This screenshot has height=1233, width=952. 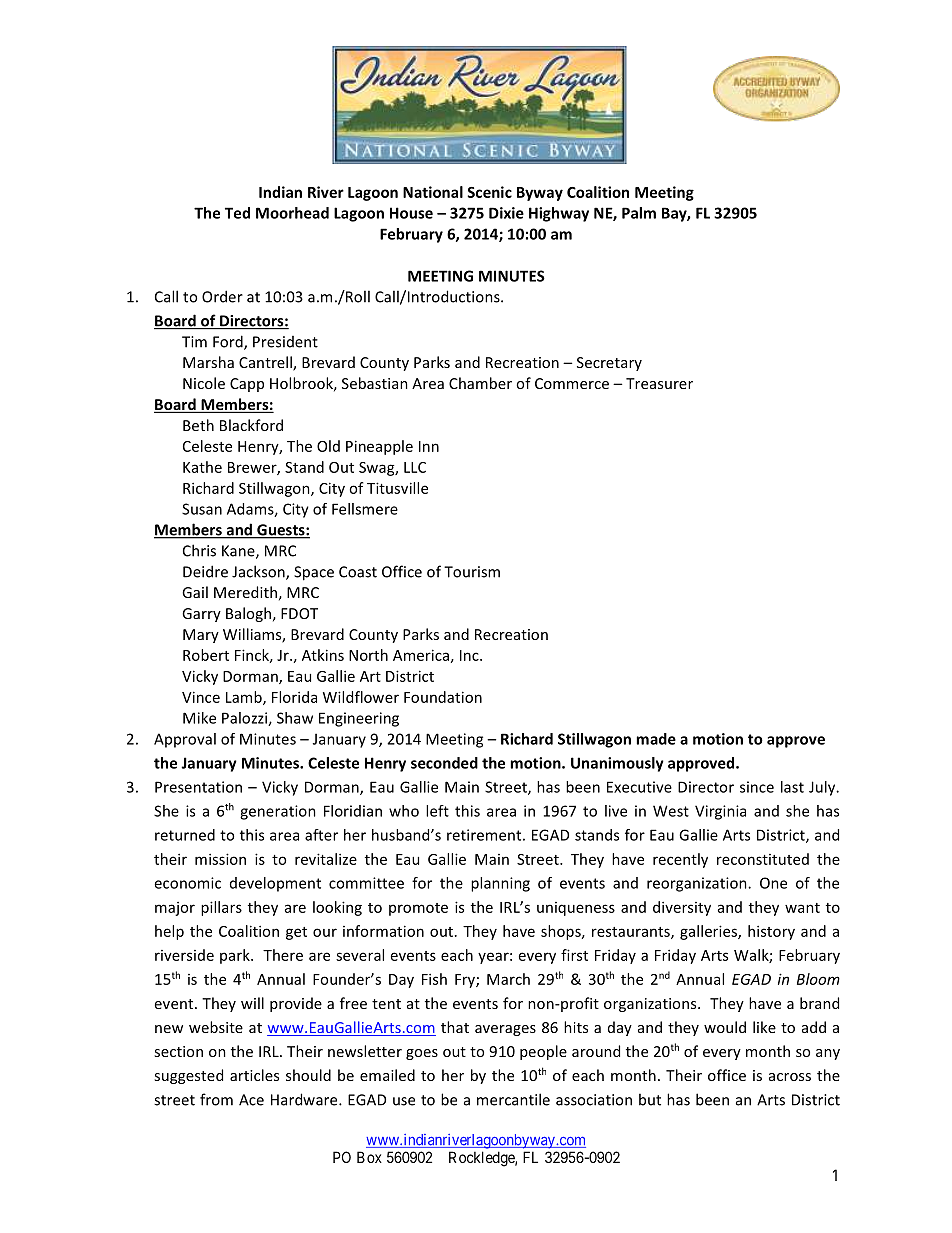 What do you see at coordinates (506, 213) in the screenshot?
I see `Dixie` at bounding box center [506, 213].
